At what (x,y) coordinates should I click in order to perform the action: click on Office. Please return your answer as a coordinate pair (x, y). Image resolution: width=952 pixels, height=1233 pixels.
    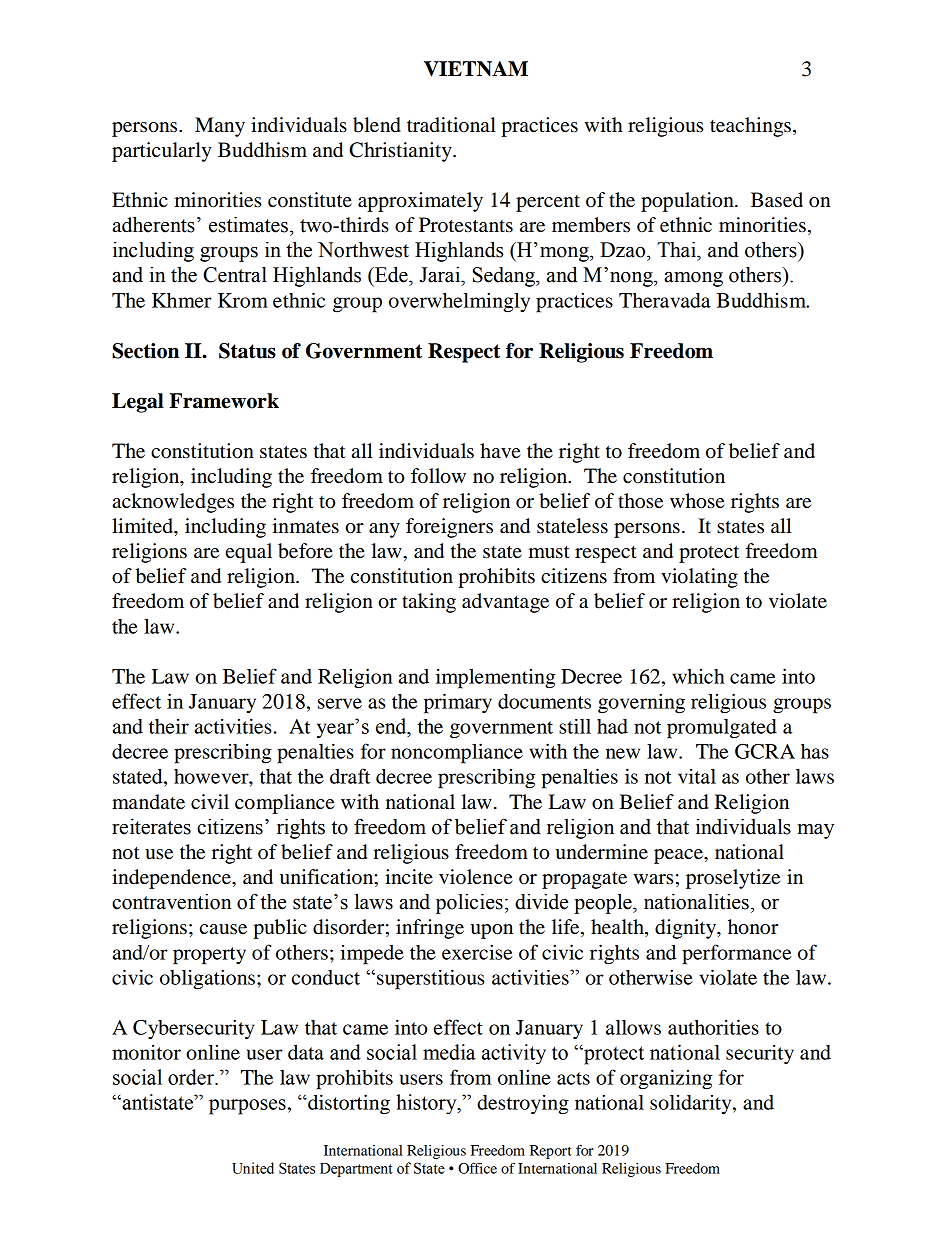
    Looking at the image, I should click on (477, 1168).
